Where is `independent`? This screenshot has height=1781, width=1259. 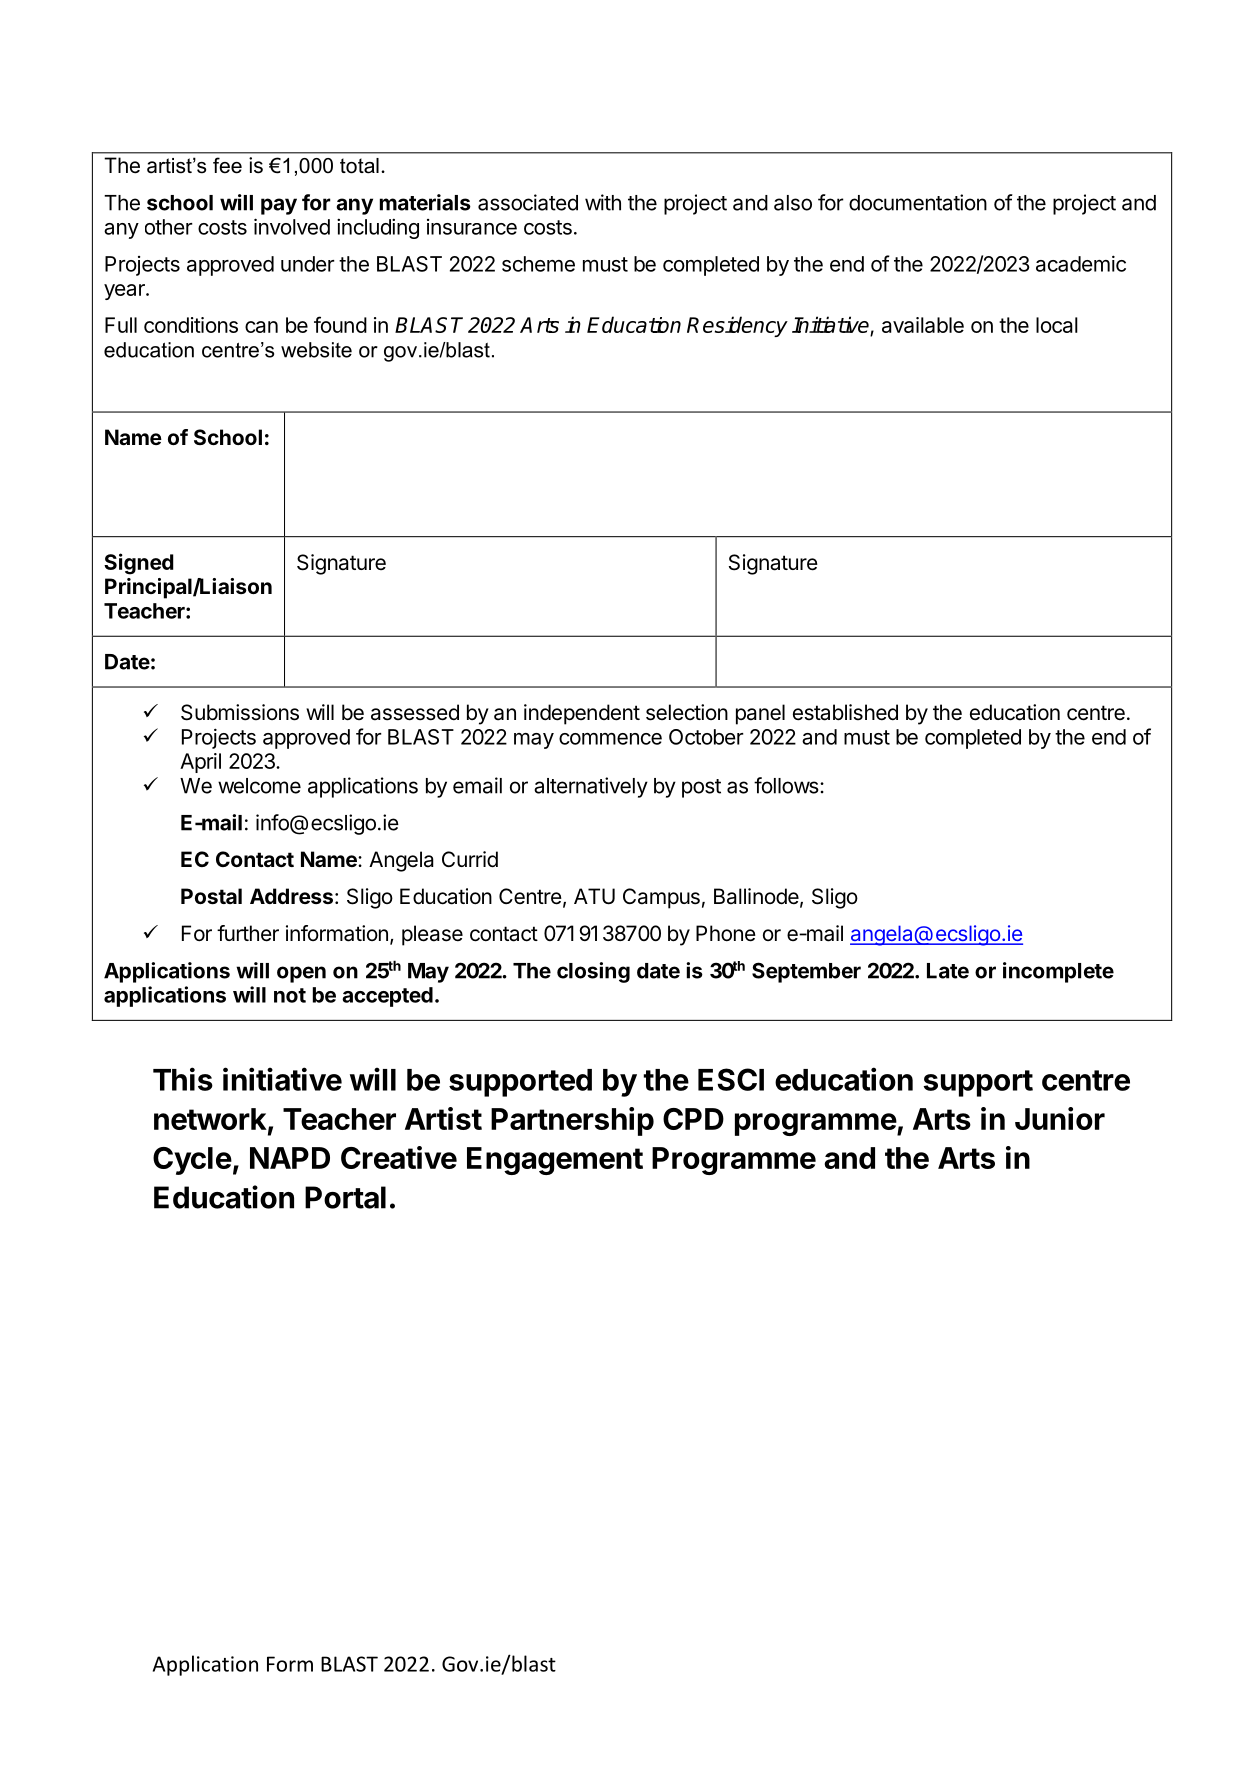
independent is located at coordinates (582, 714).
